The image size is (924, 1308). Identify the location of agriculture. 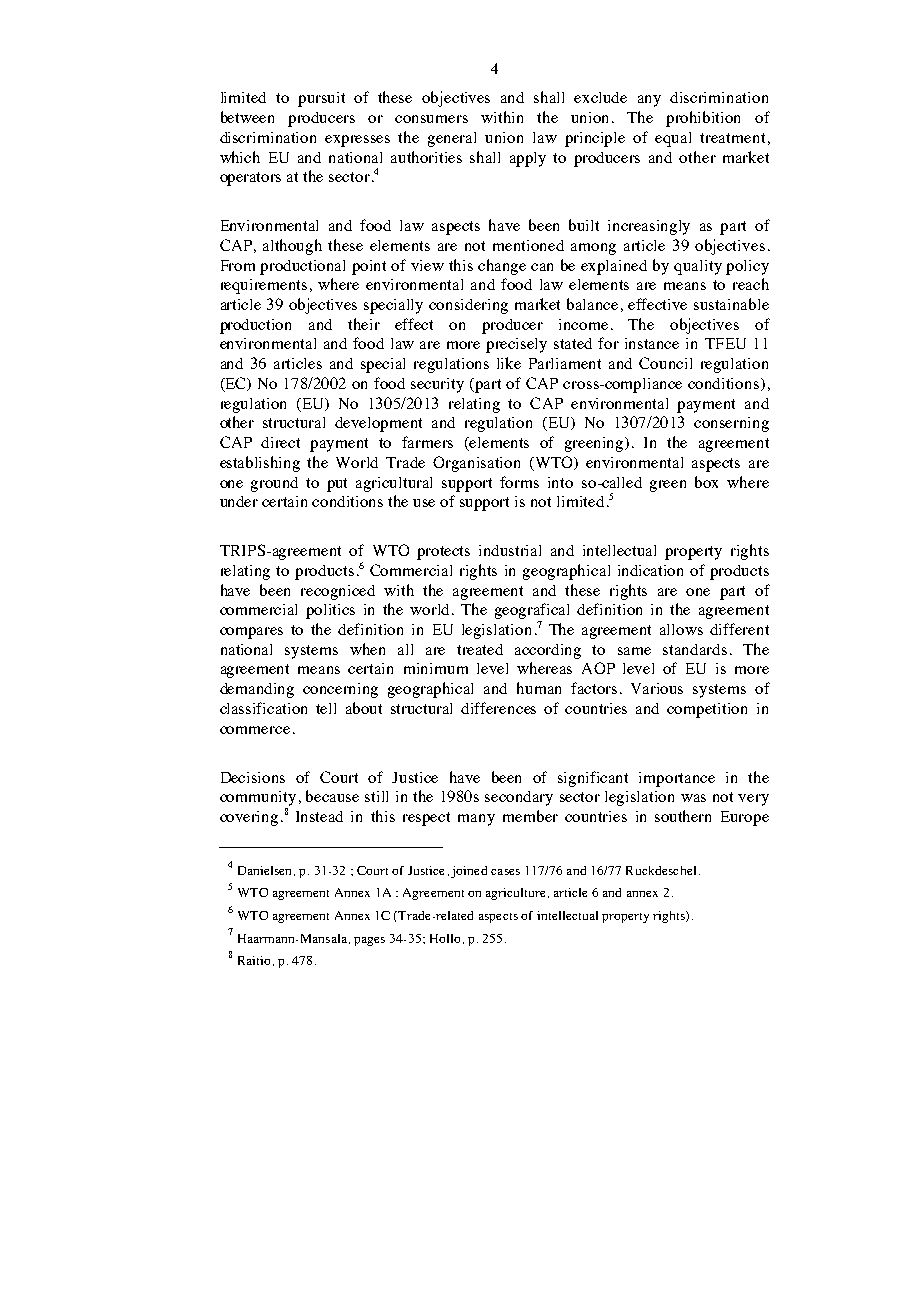
(515, 894).
